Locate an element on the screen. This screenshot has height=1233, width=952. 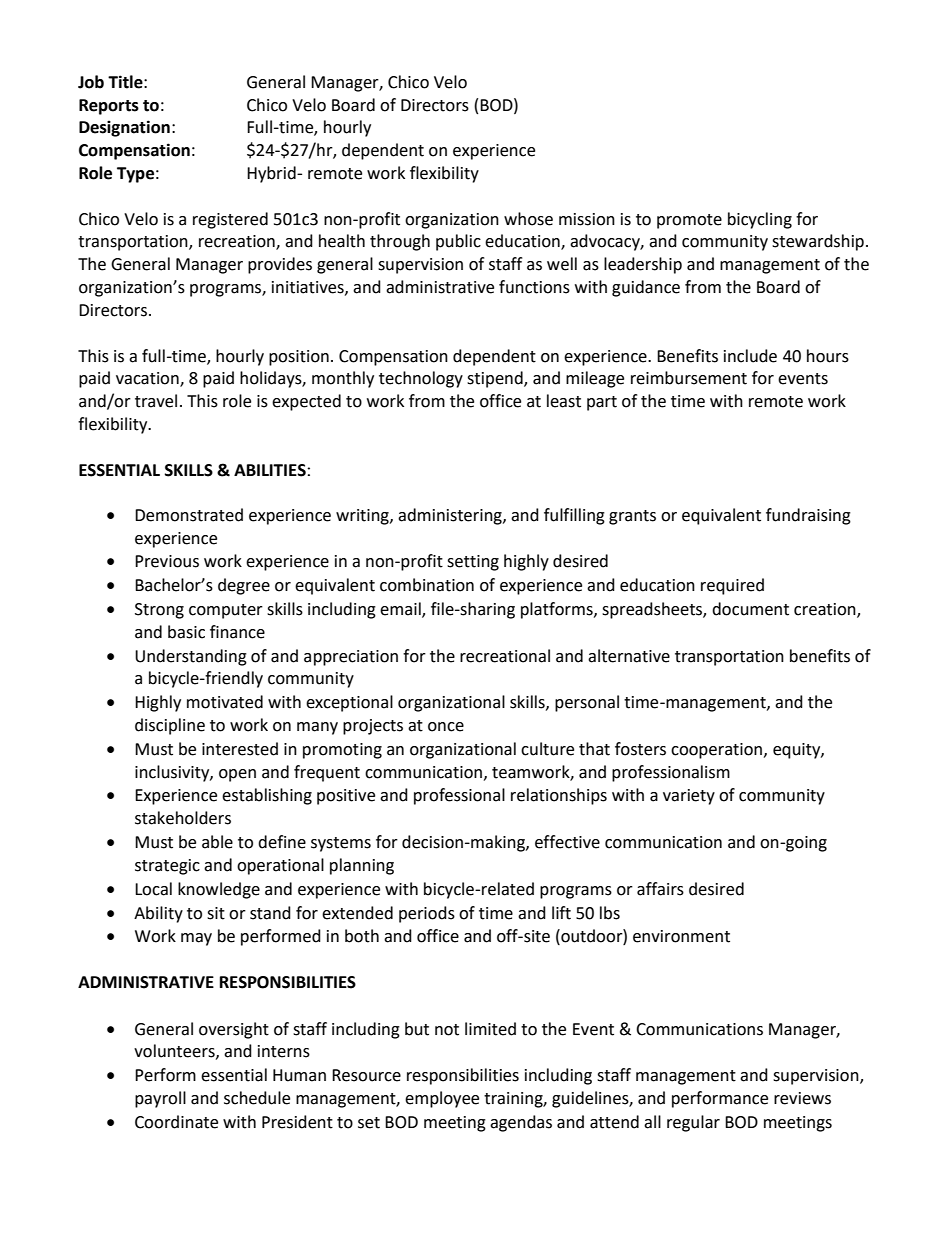
Designation is located at coordinates (124, 128).
